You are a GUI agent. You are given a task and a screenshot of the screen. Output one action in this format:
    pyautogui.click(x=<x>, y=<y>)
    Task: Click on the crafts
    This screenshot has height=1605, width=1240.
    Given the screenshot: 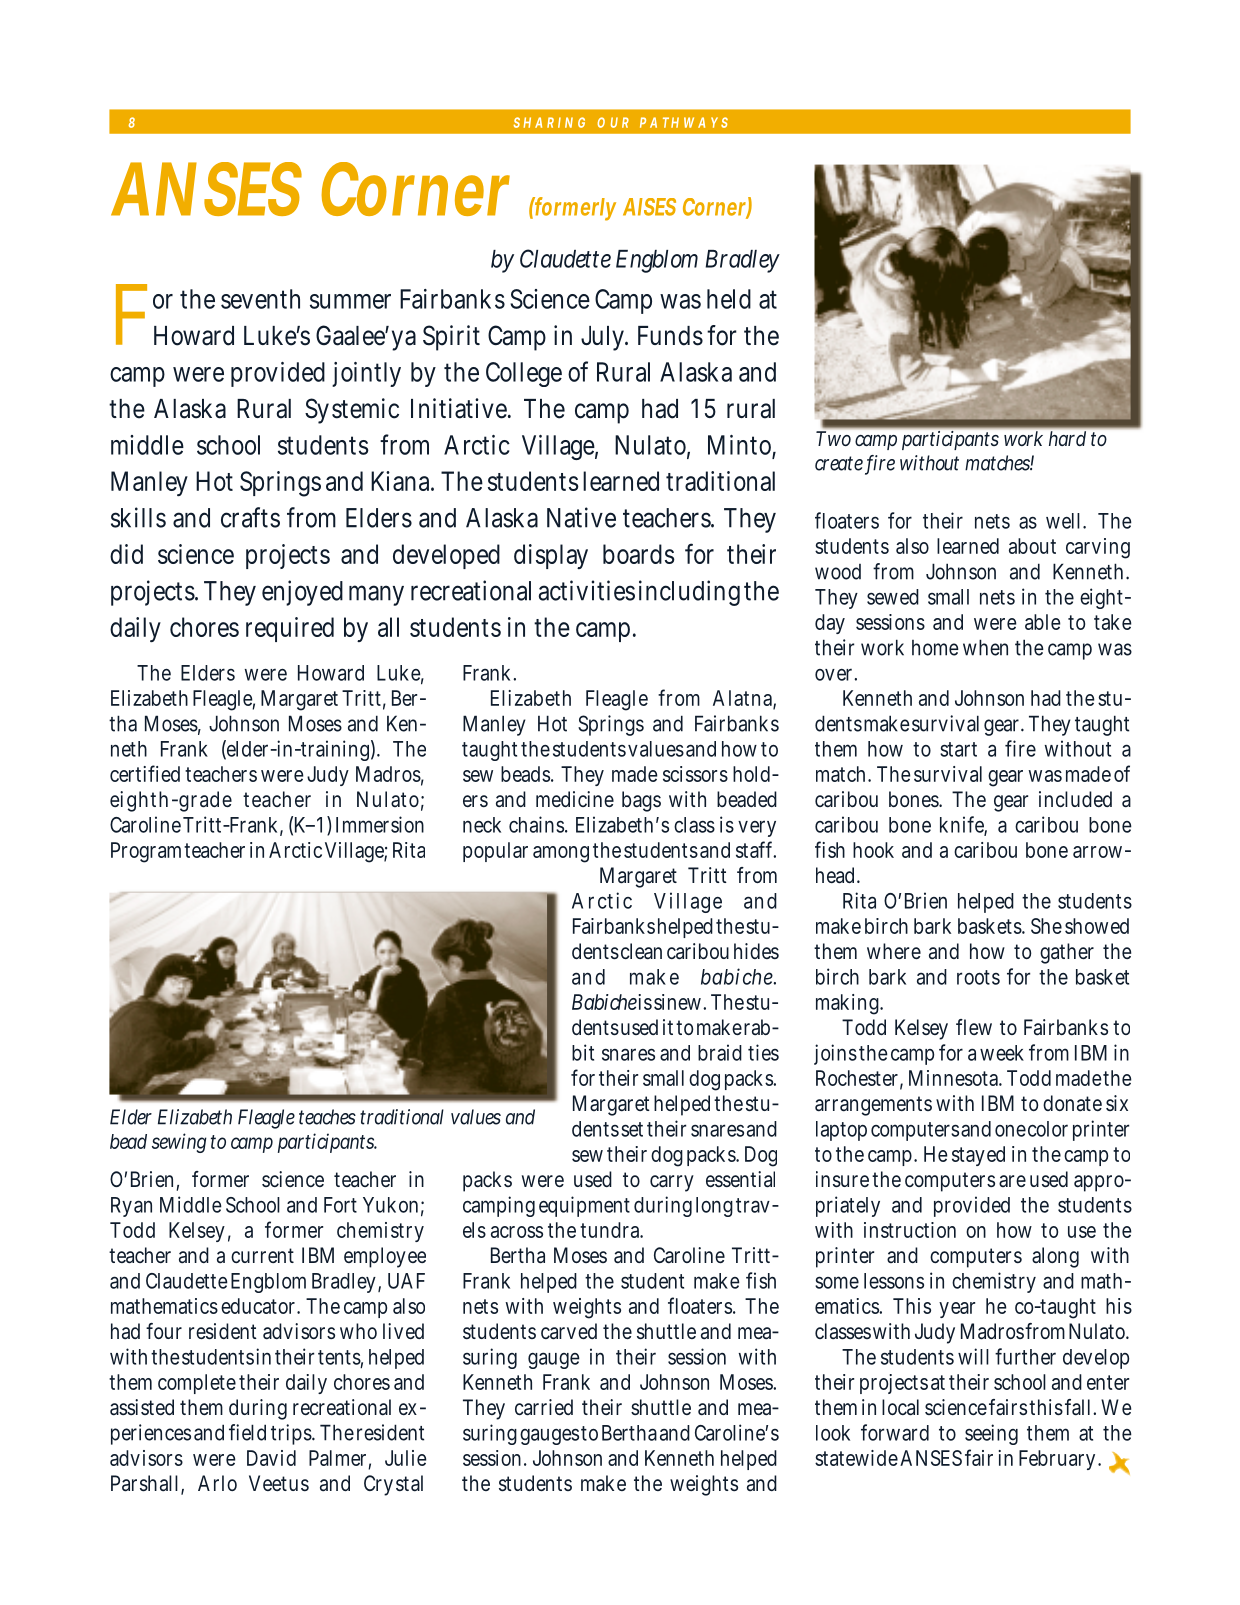 What is the action you would take?
    pyautogui.click(x=250, y=517)
